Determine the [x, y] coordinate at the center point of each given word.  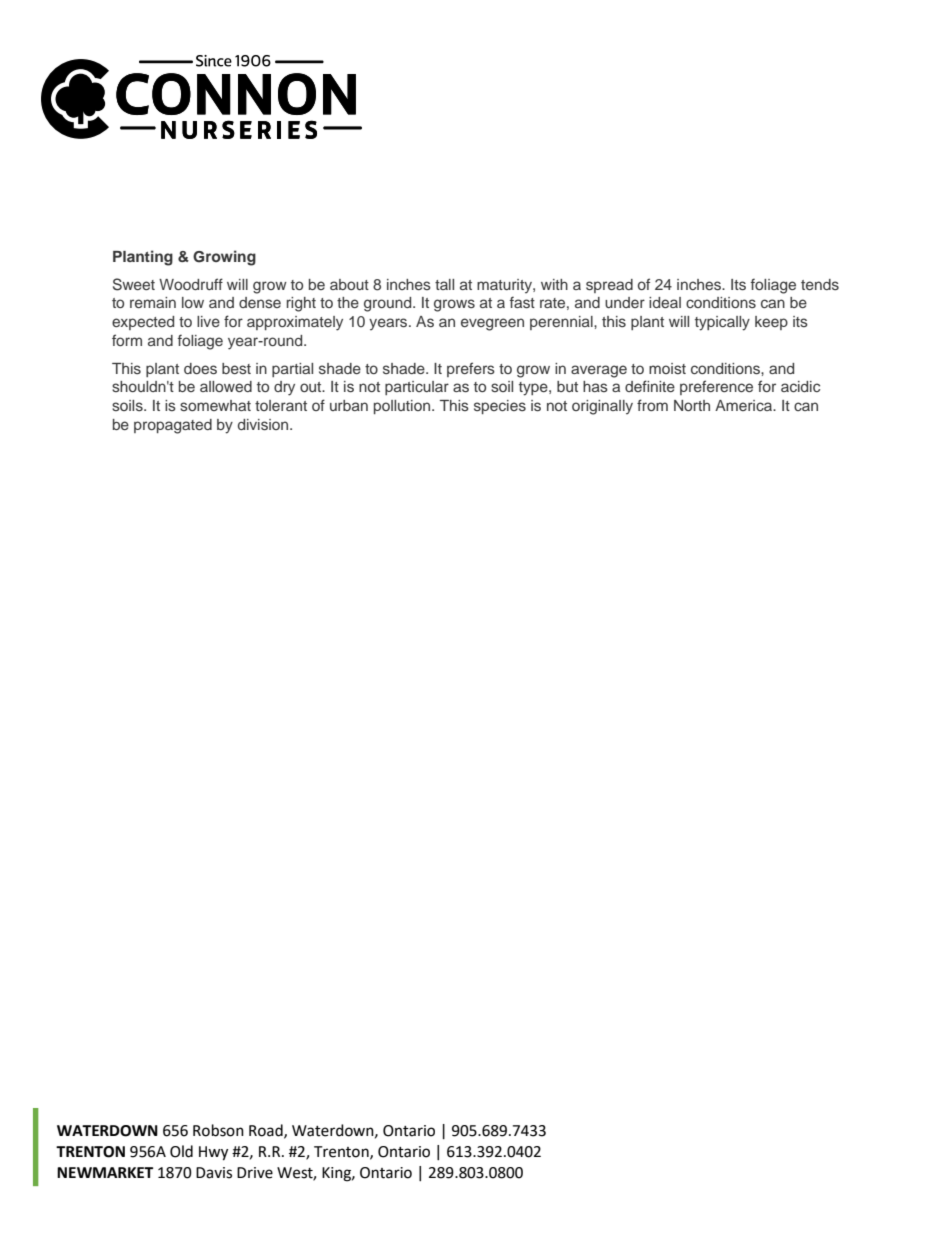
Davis [214, 1173]
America [745, 405]
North [692, 405]
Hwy [213, 1153]
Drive [255, 1173]
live [208, 321]
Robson [218, 1130]
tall [444, 284]
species [500, 407]
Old [181, 1151]
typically [722, 323]
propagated [173, 426]
